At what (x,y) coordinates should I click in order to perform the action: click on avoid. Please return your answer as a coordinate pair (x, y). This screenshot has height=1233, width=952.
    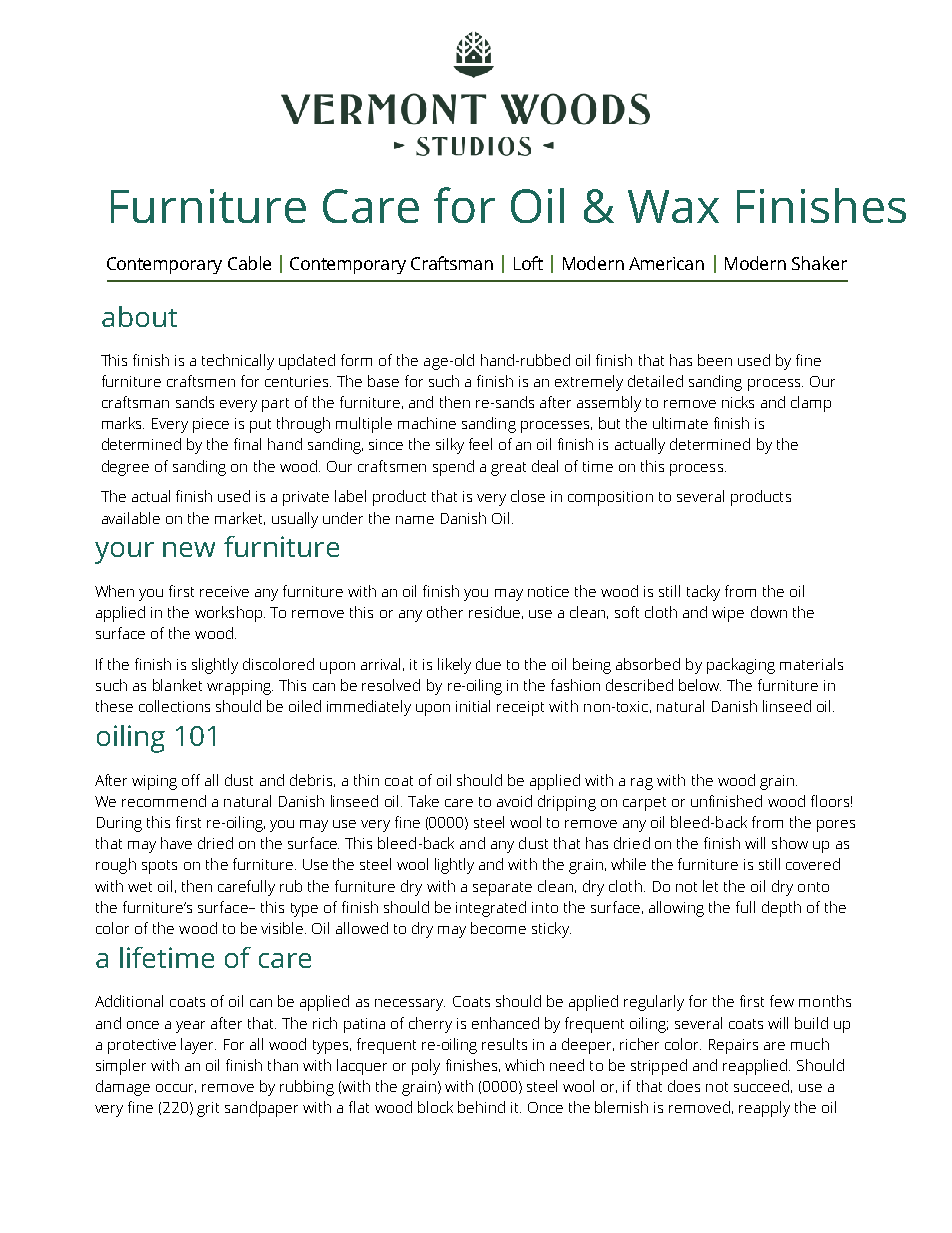
    Looking at the image, I should click on (514, 801).
